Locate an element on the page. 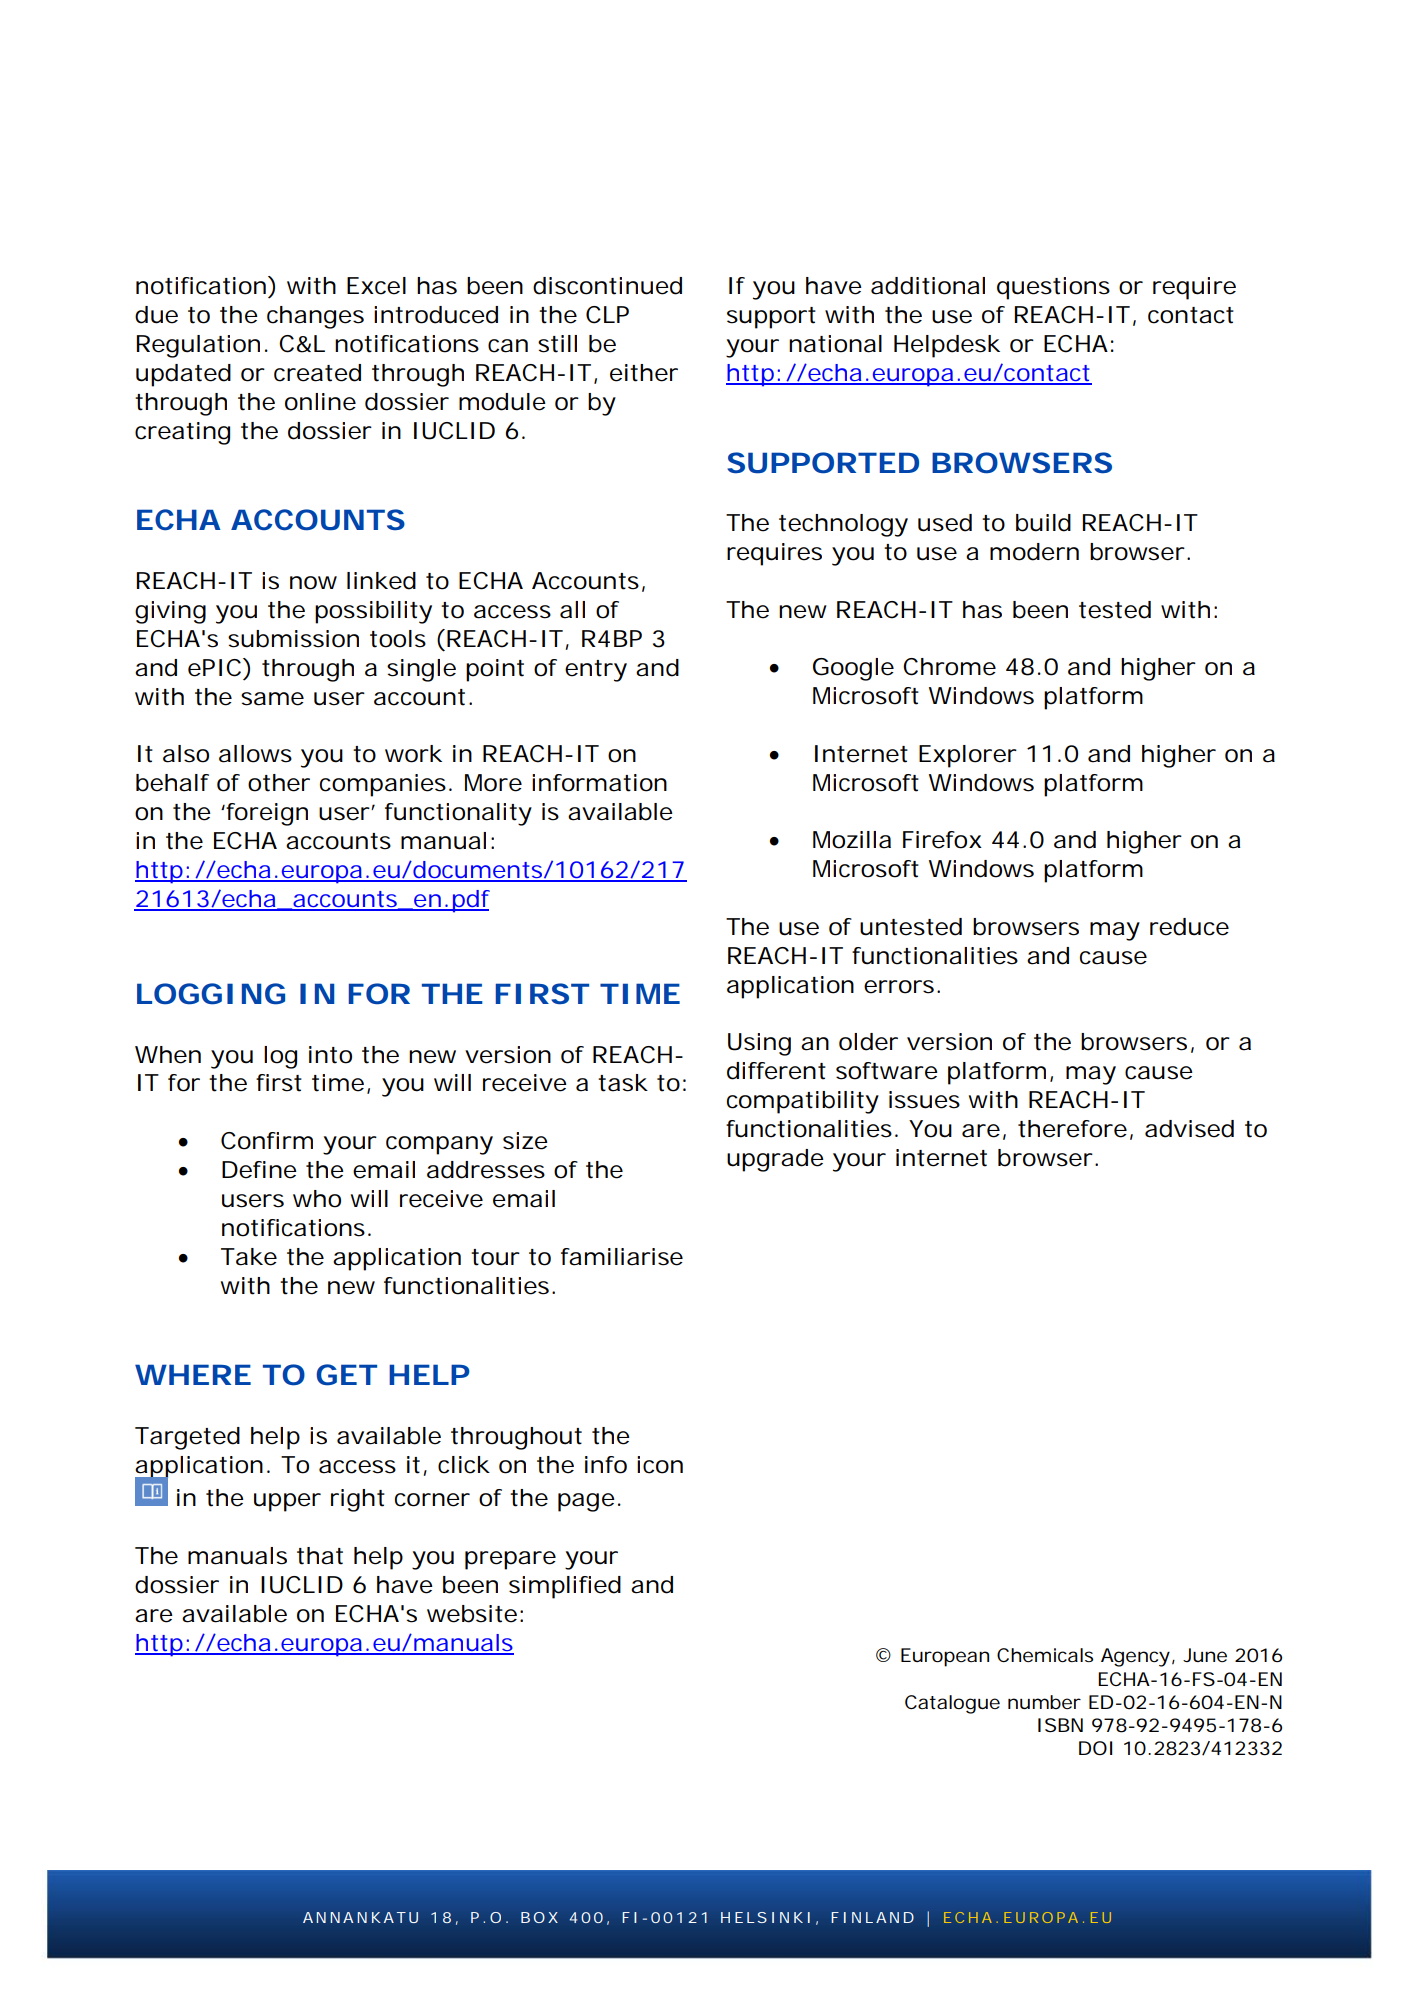  into is located at coordinates (330, 1055).
